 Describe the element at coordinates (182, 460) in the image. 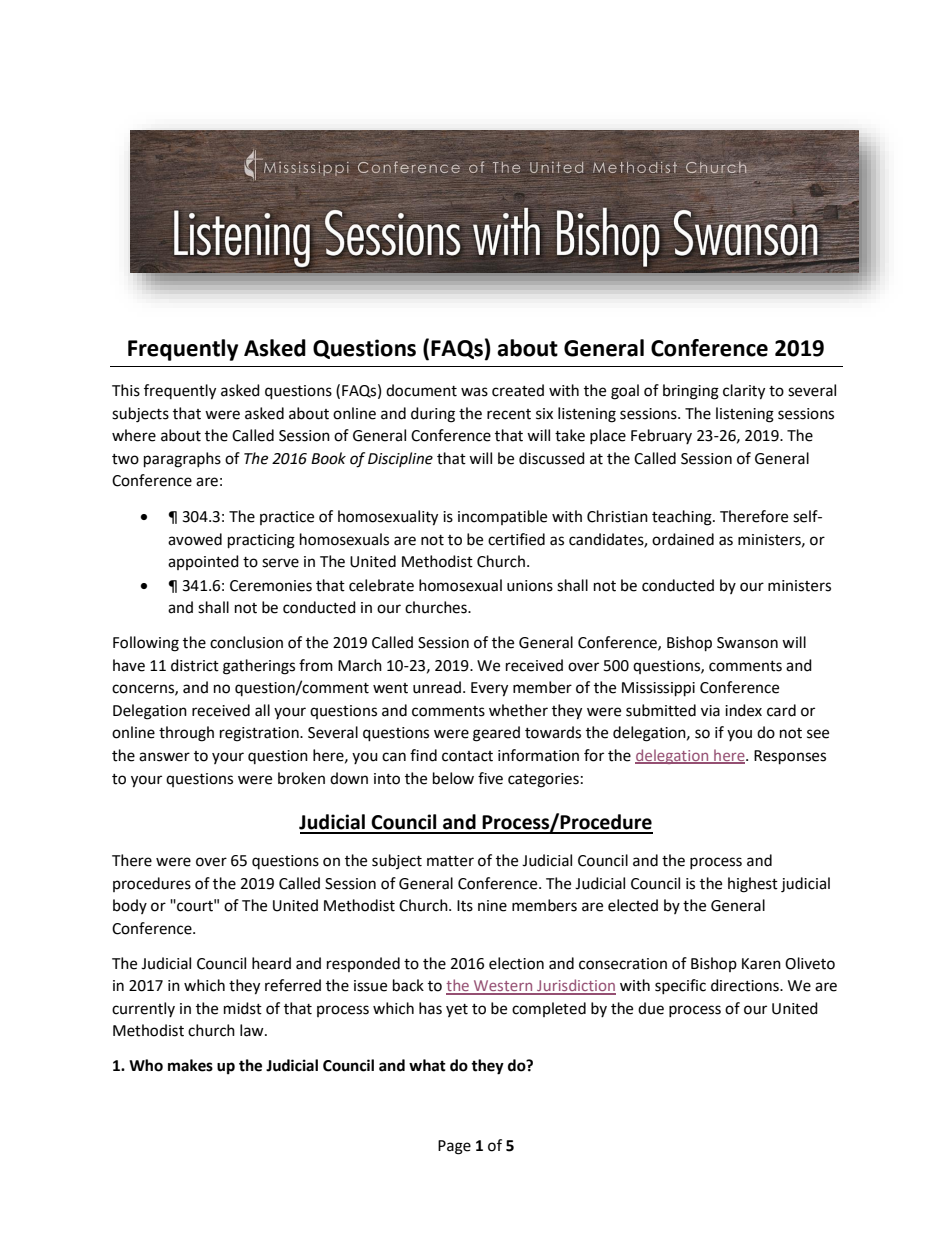

I see `paragraphs` at that location.
